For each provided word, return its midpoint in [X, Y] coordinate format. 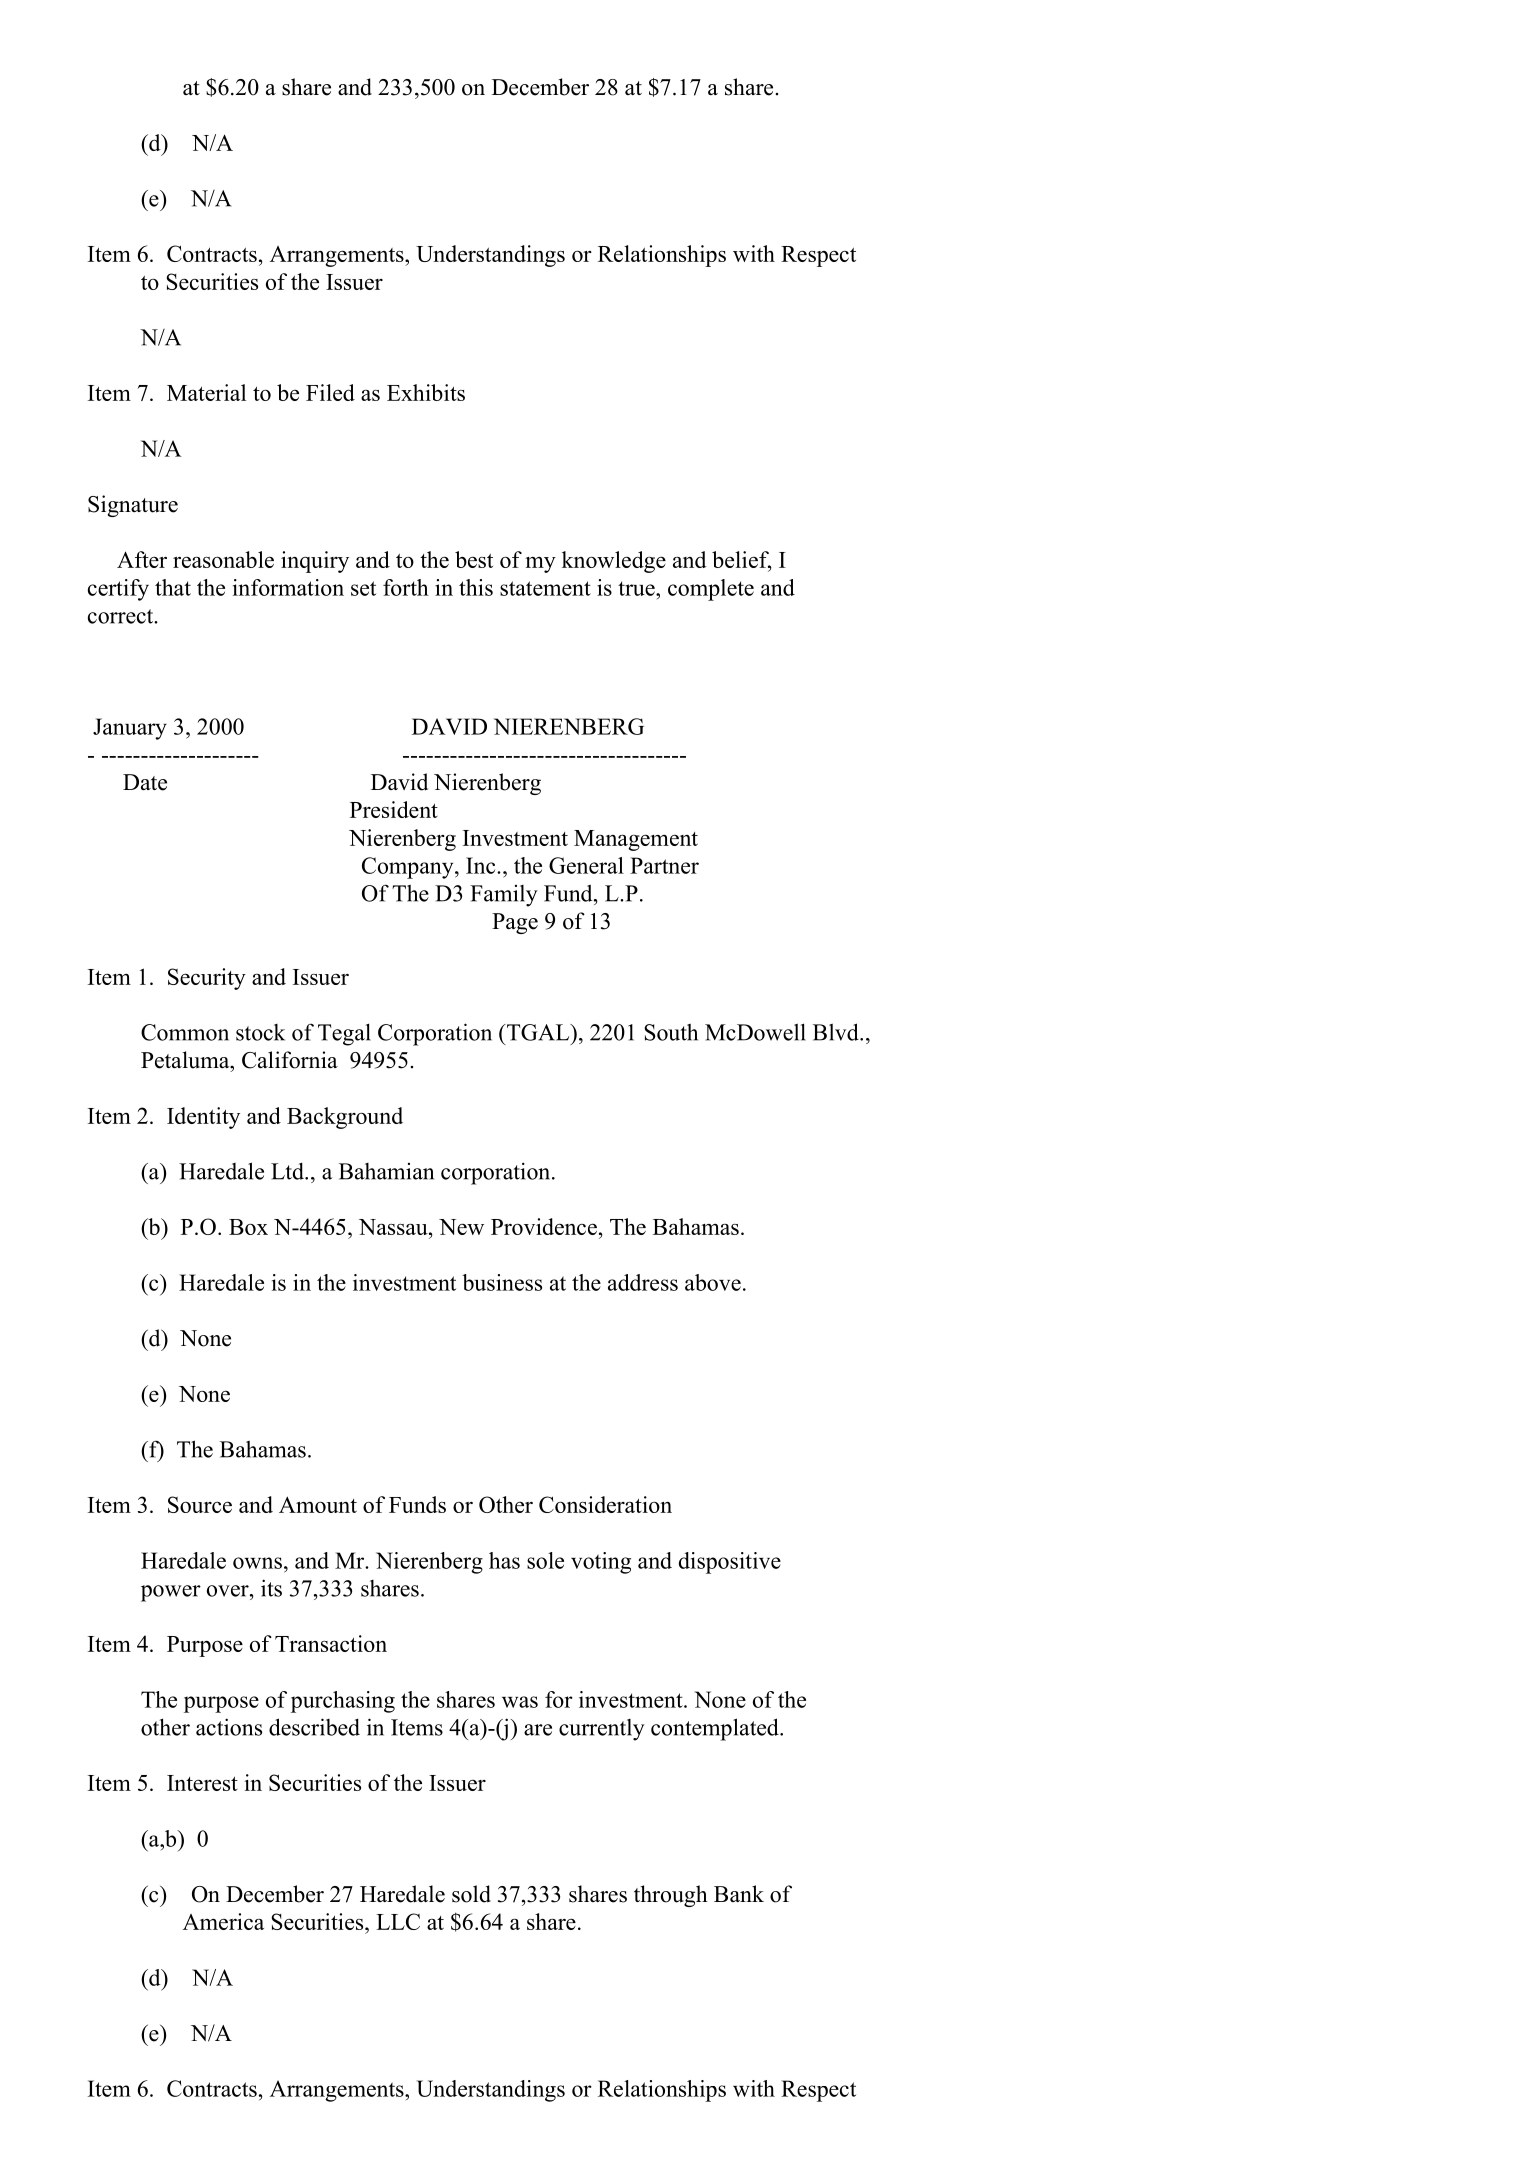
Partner [664, 865]
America [223, 1921]
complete [711, 590]
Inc [482, 865]
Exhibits [426, 392]
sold [471, 1894]
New [461, 1227]
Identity [203, 1118]
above [713, 1282]
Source [200, 1504]
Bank [739, 1893]
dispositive [730, 1563]
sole [545, 1560]
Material [206, 392]
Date [145, 782]
